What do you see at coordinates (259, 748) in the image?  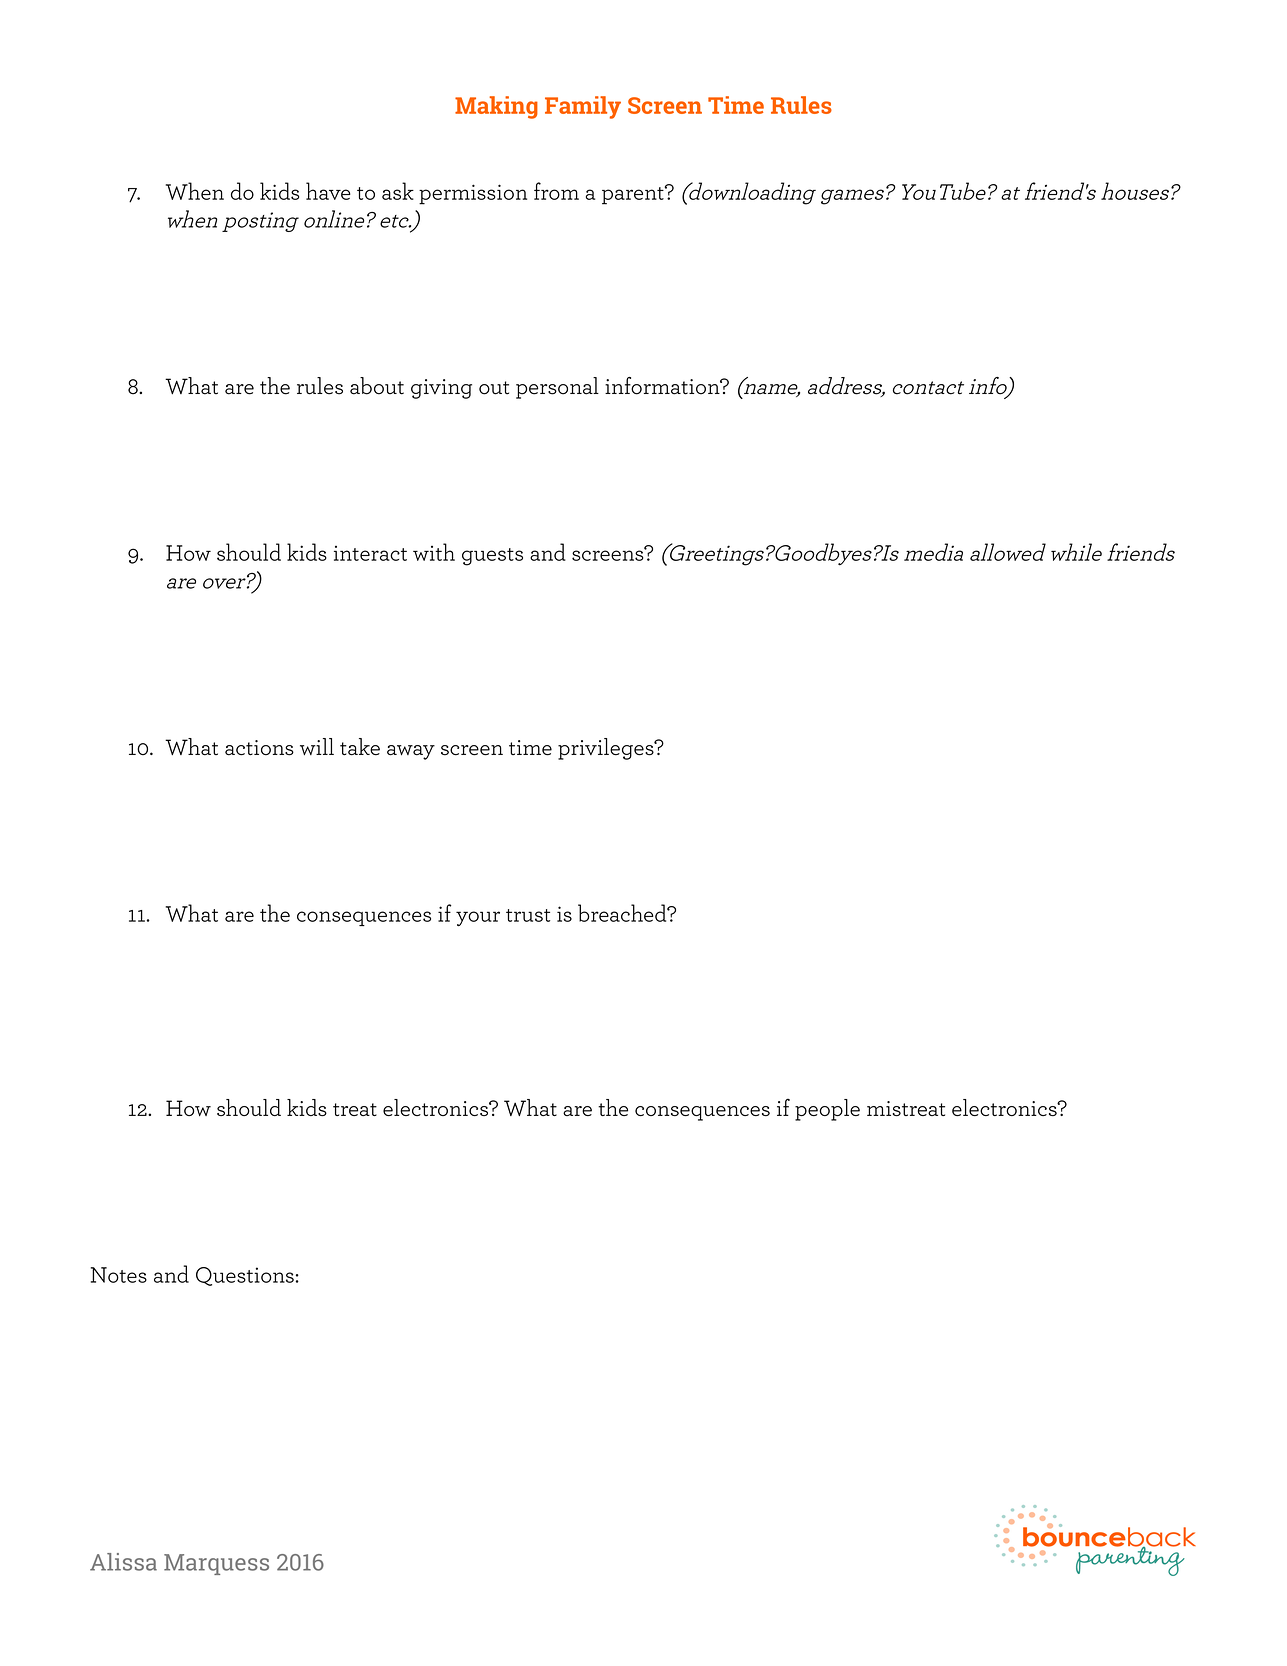 I see `actions` at bounding box center [259, 748].
